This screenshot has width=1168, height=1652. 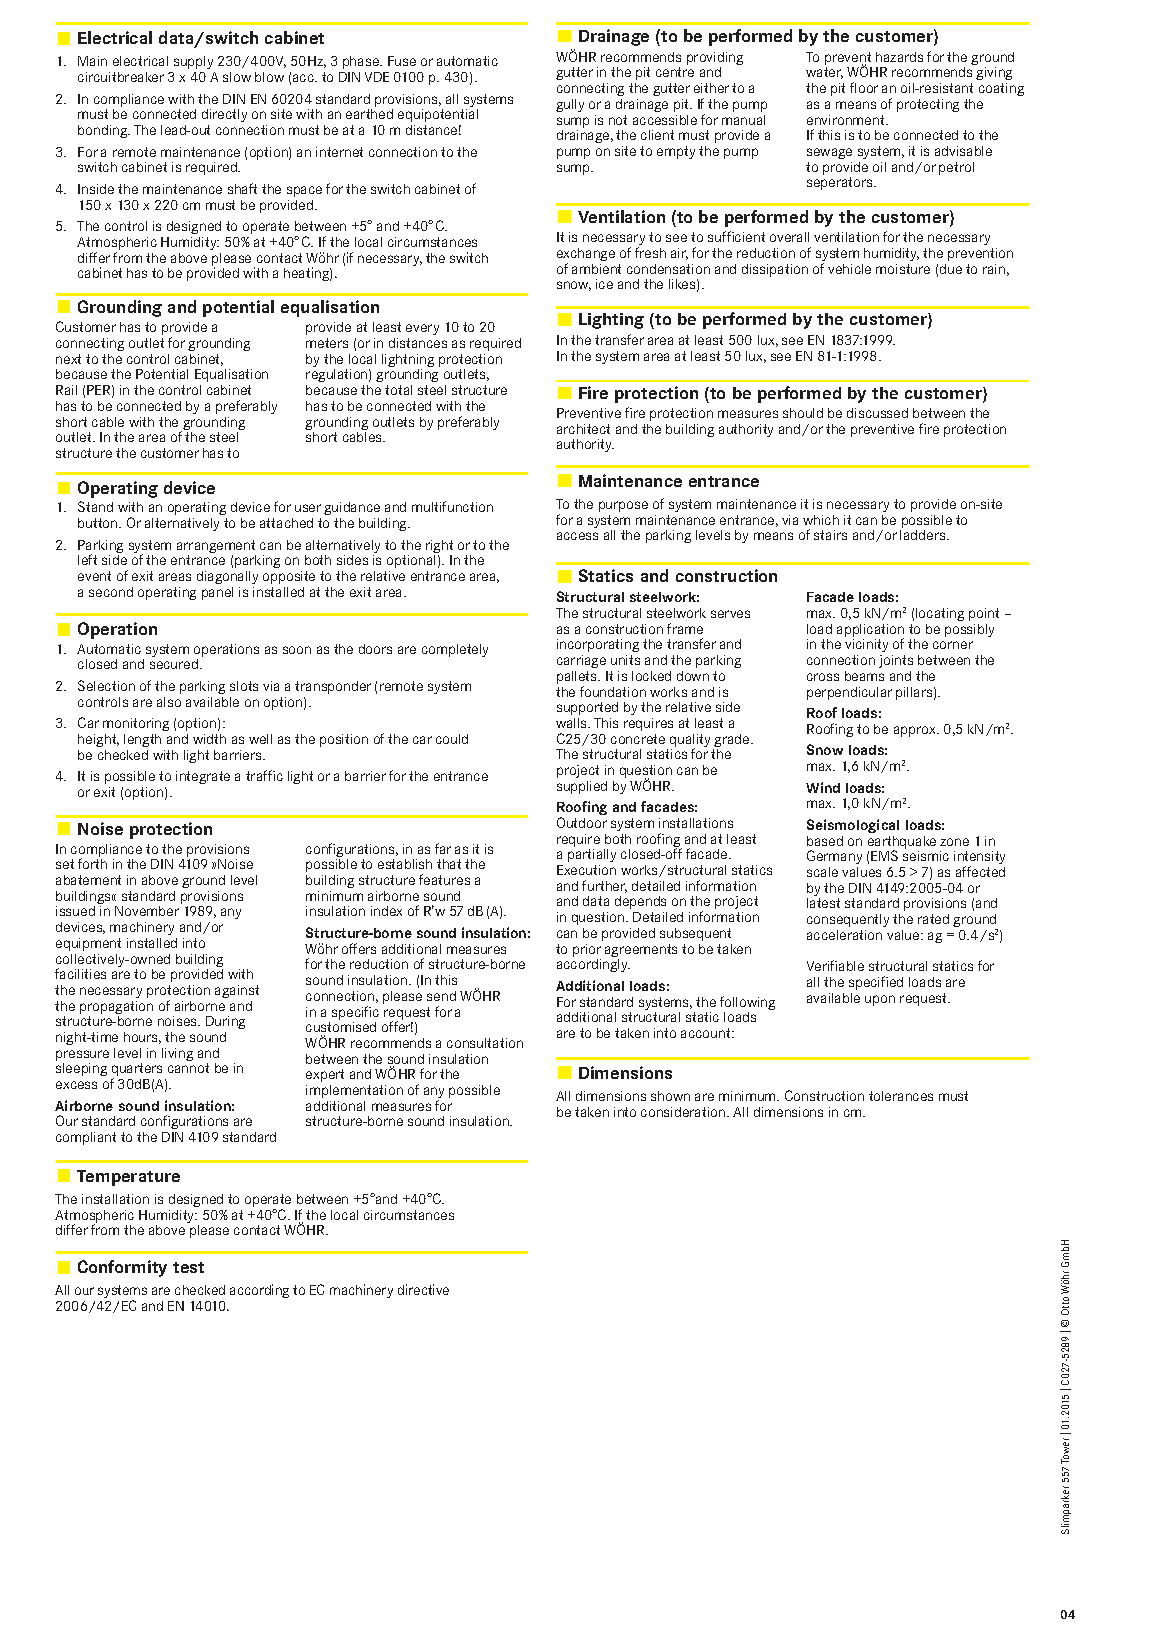 What do you see at coordinates (441, 996) in the screenshot?
I see `send` at bounding box center [441, 996].
